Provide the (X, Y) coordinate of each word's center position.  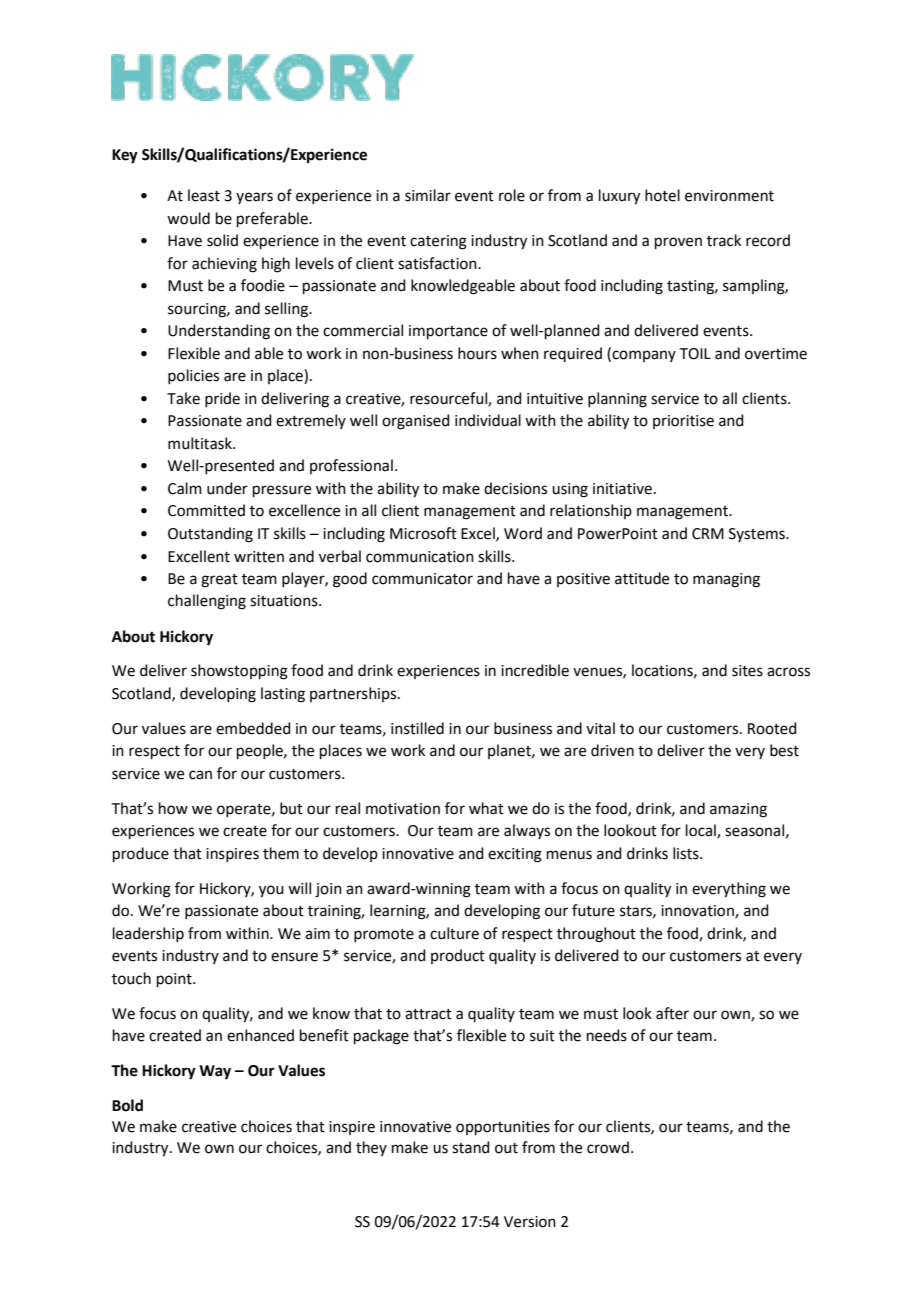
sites (747, 671)
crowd (608, 1147)
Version (530, 1222)
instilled (417, 728)
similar (428, 195)
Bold (127, 1105)
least (204, 195)
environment (729, 196)
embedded (253, 728)
